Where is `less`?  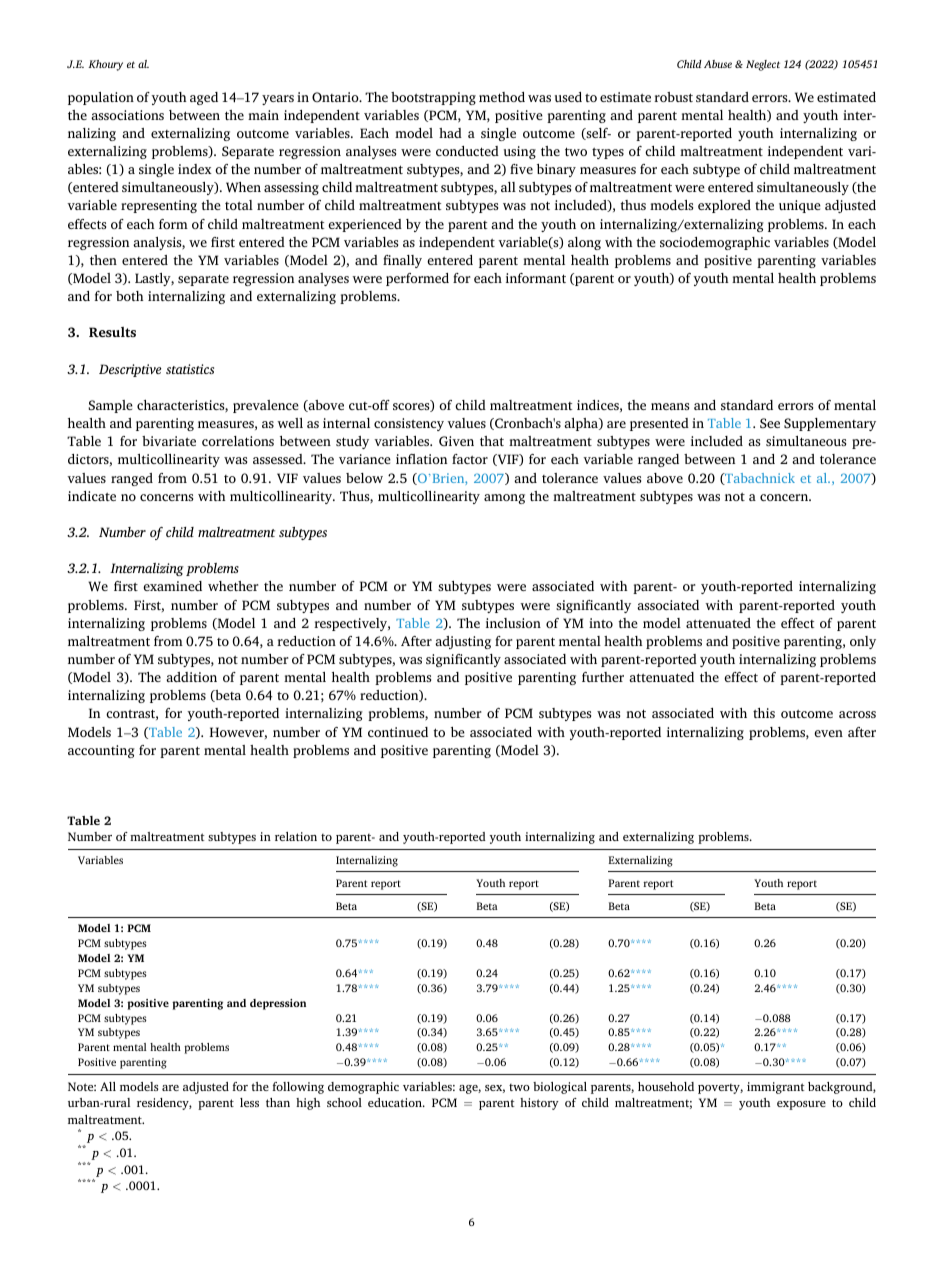
less is located at coordinates (249, 1102).
